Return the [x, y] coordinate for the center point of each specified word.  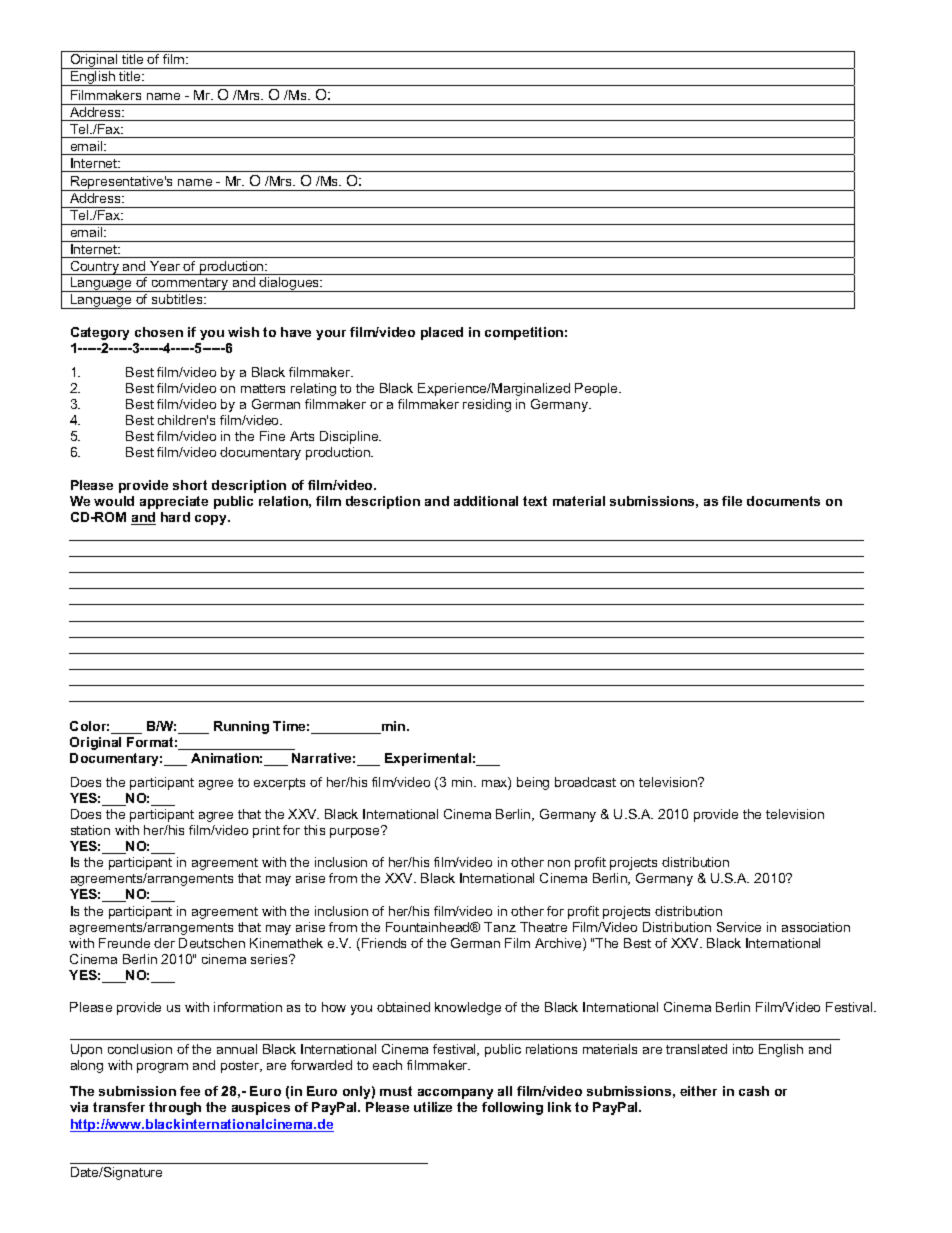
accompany [455, 1094]
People [597, 389]
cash [754, 1091]
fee [190, 1091]
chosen [159, 332]
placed [442, 333]
